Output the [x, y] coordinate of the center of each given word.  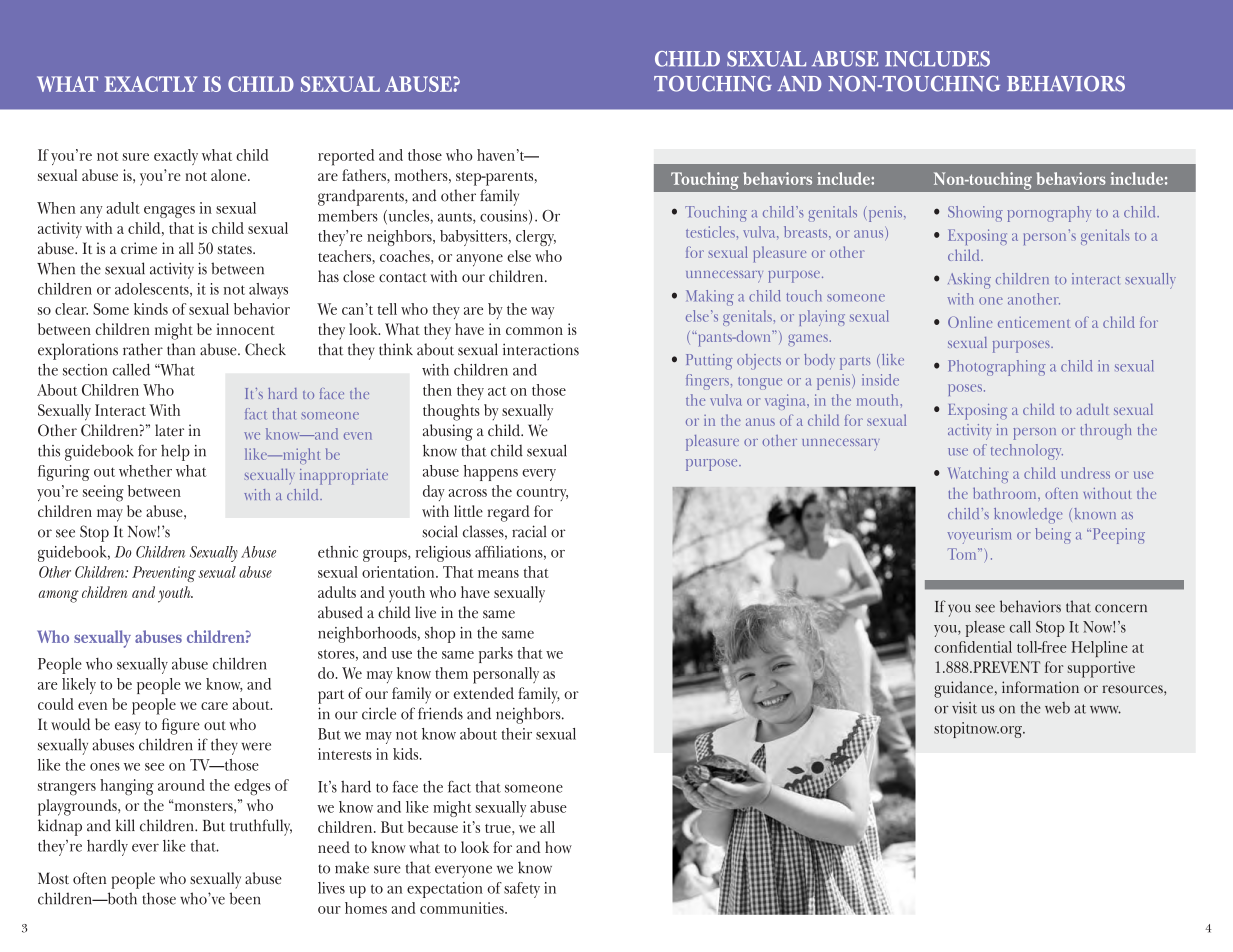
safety [522, 890]
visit [964, 708]
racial [529, 531]
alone [230, 175]
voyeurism [979, 536]
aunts [456, 218]
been [245, 898]
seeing [103, 493]
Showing [975, 214]
